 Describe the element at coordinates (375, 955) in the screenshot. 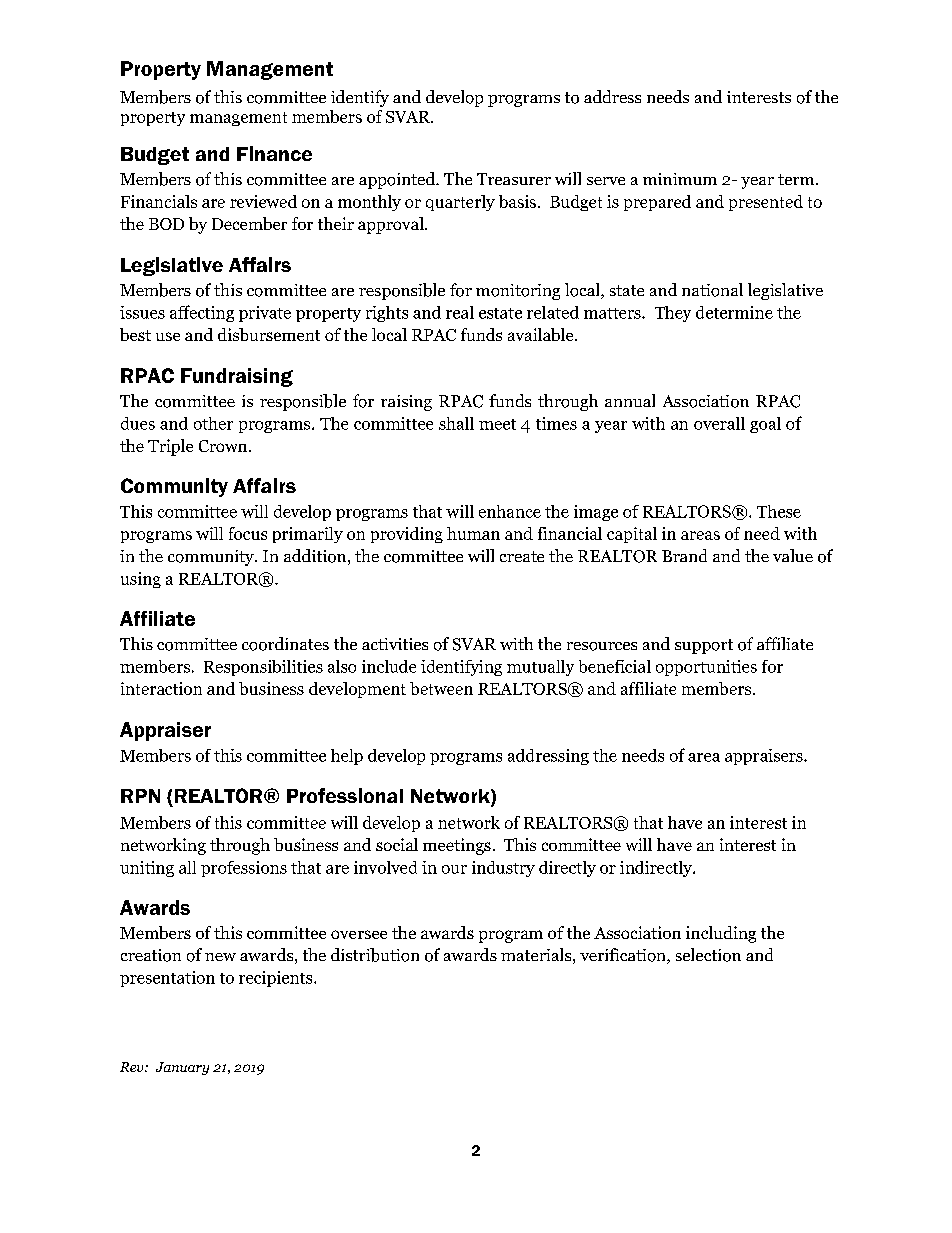

I see `distribution` at that location.
